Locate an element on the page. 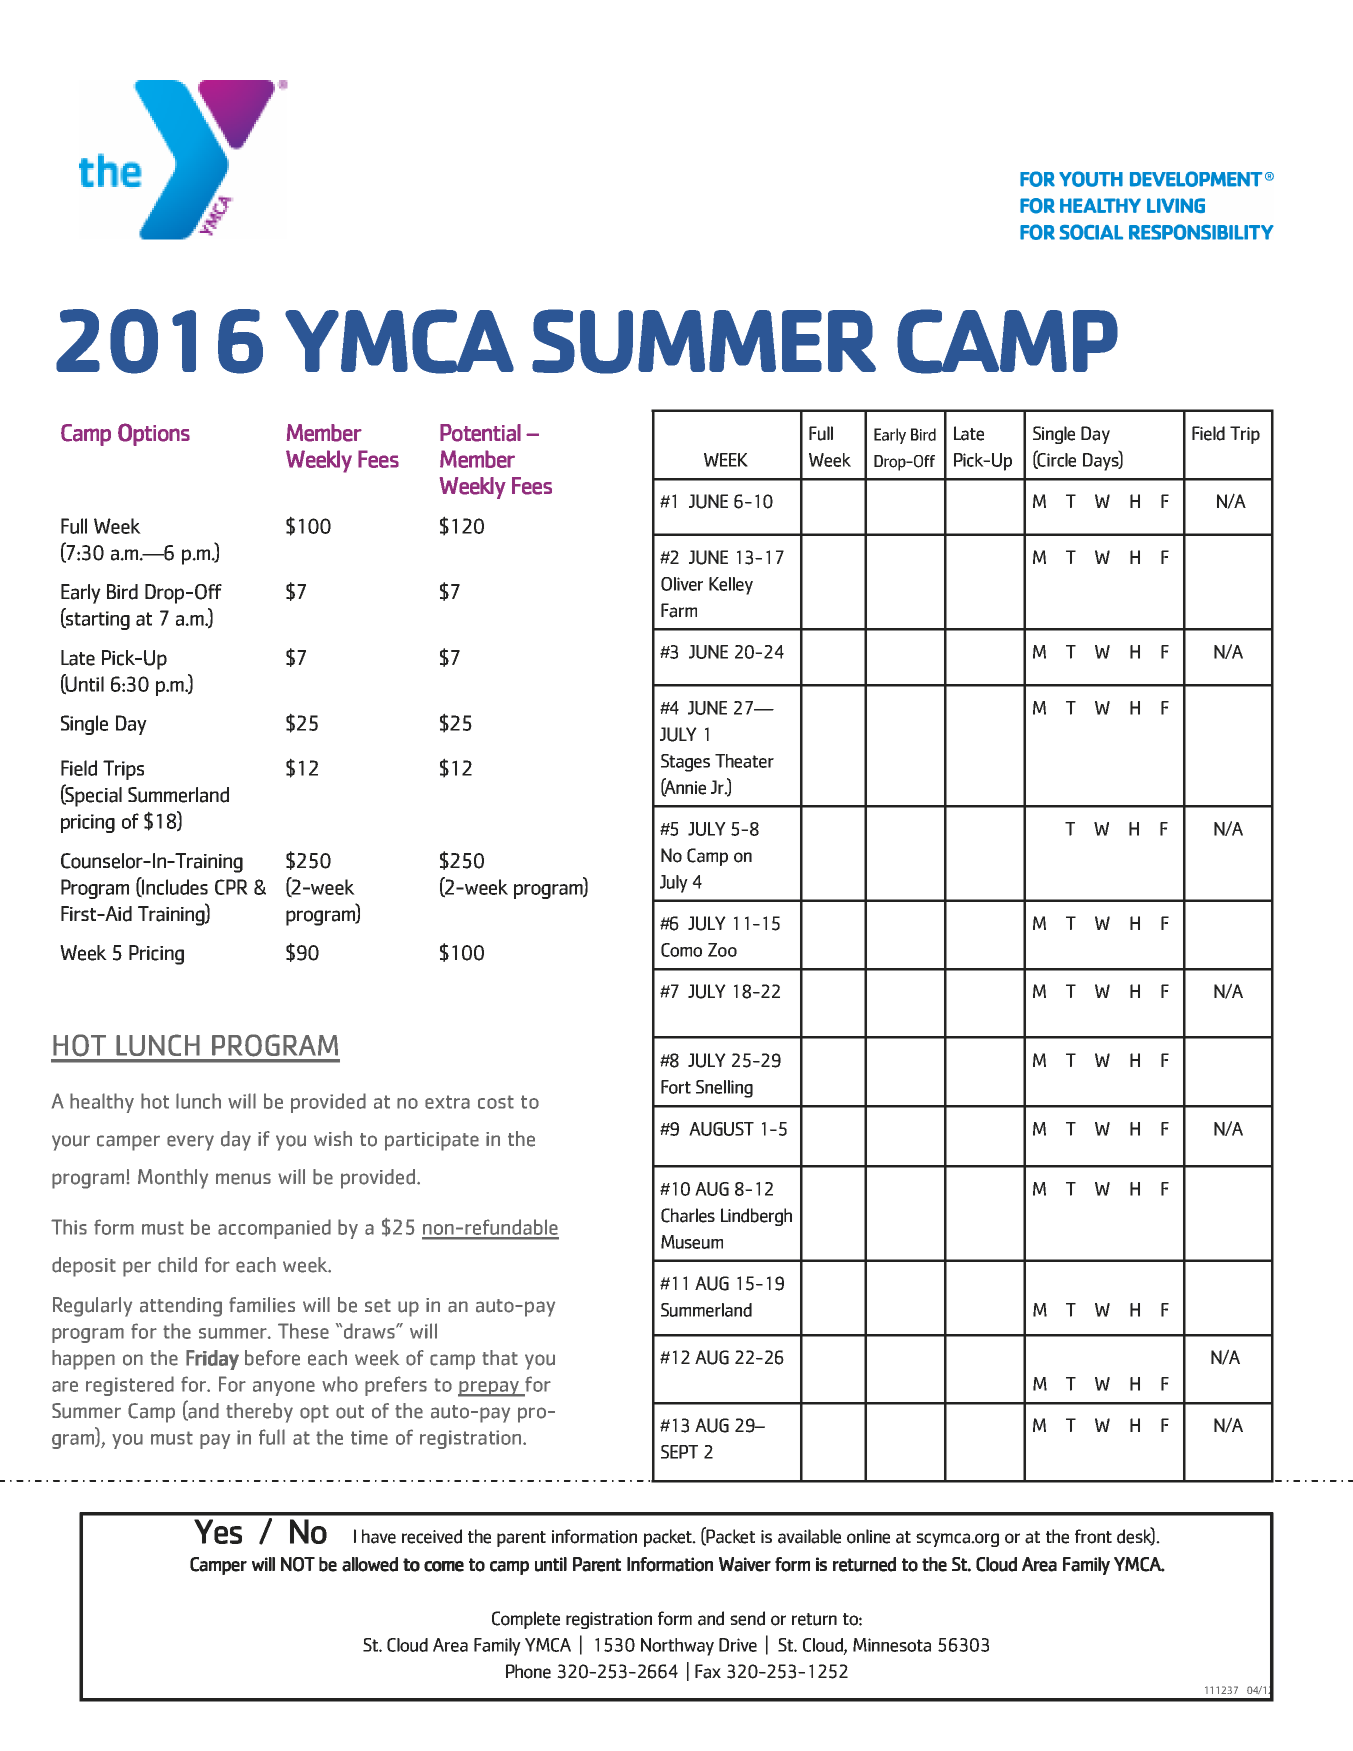 The height and width of the image is (1751, 1353). Farm is located at coordinates (679, 610).
